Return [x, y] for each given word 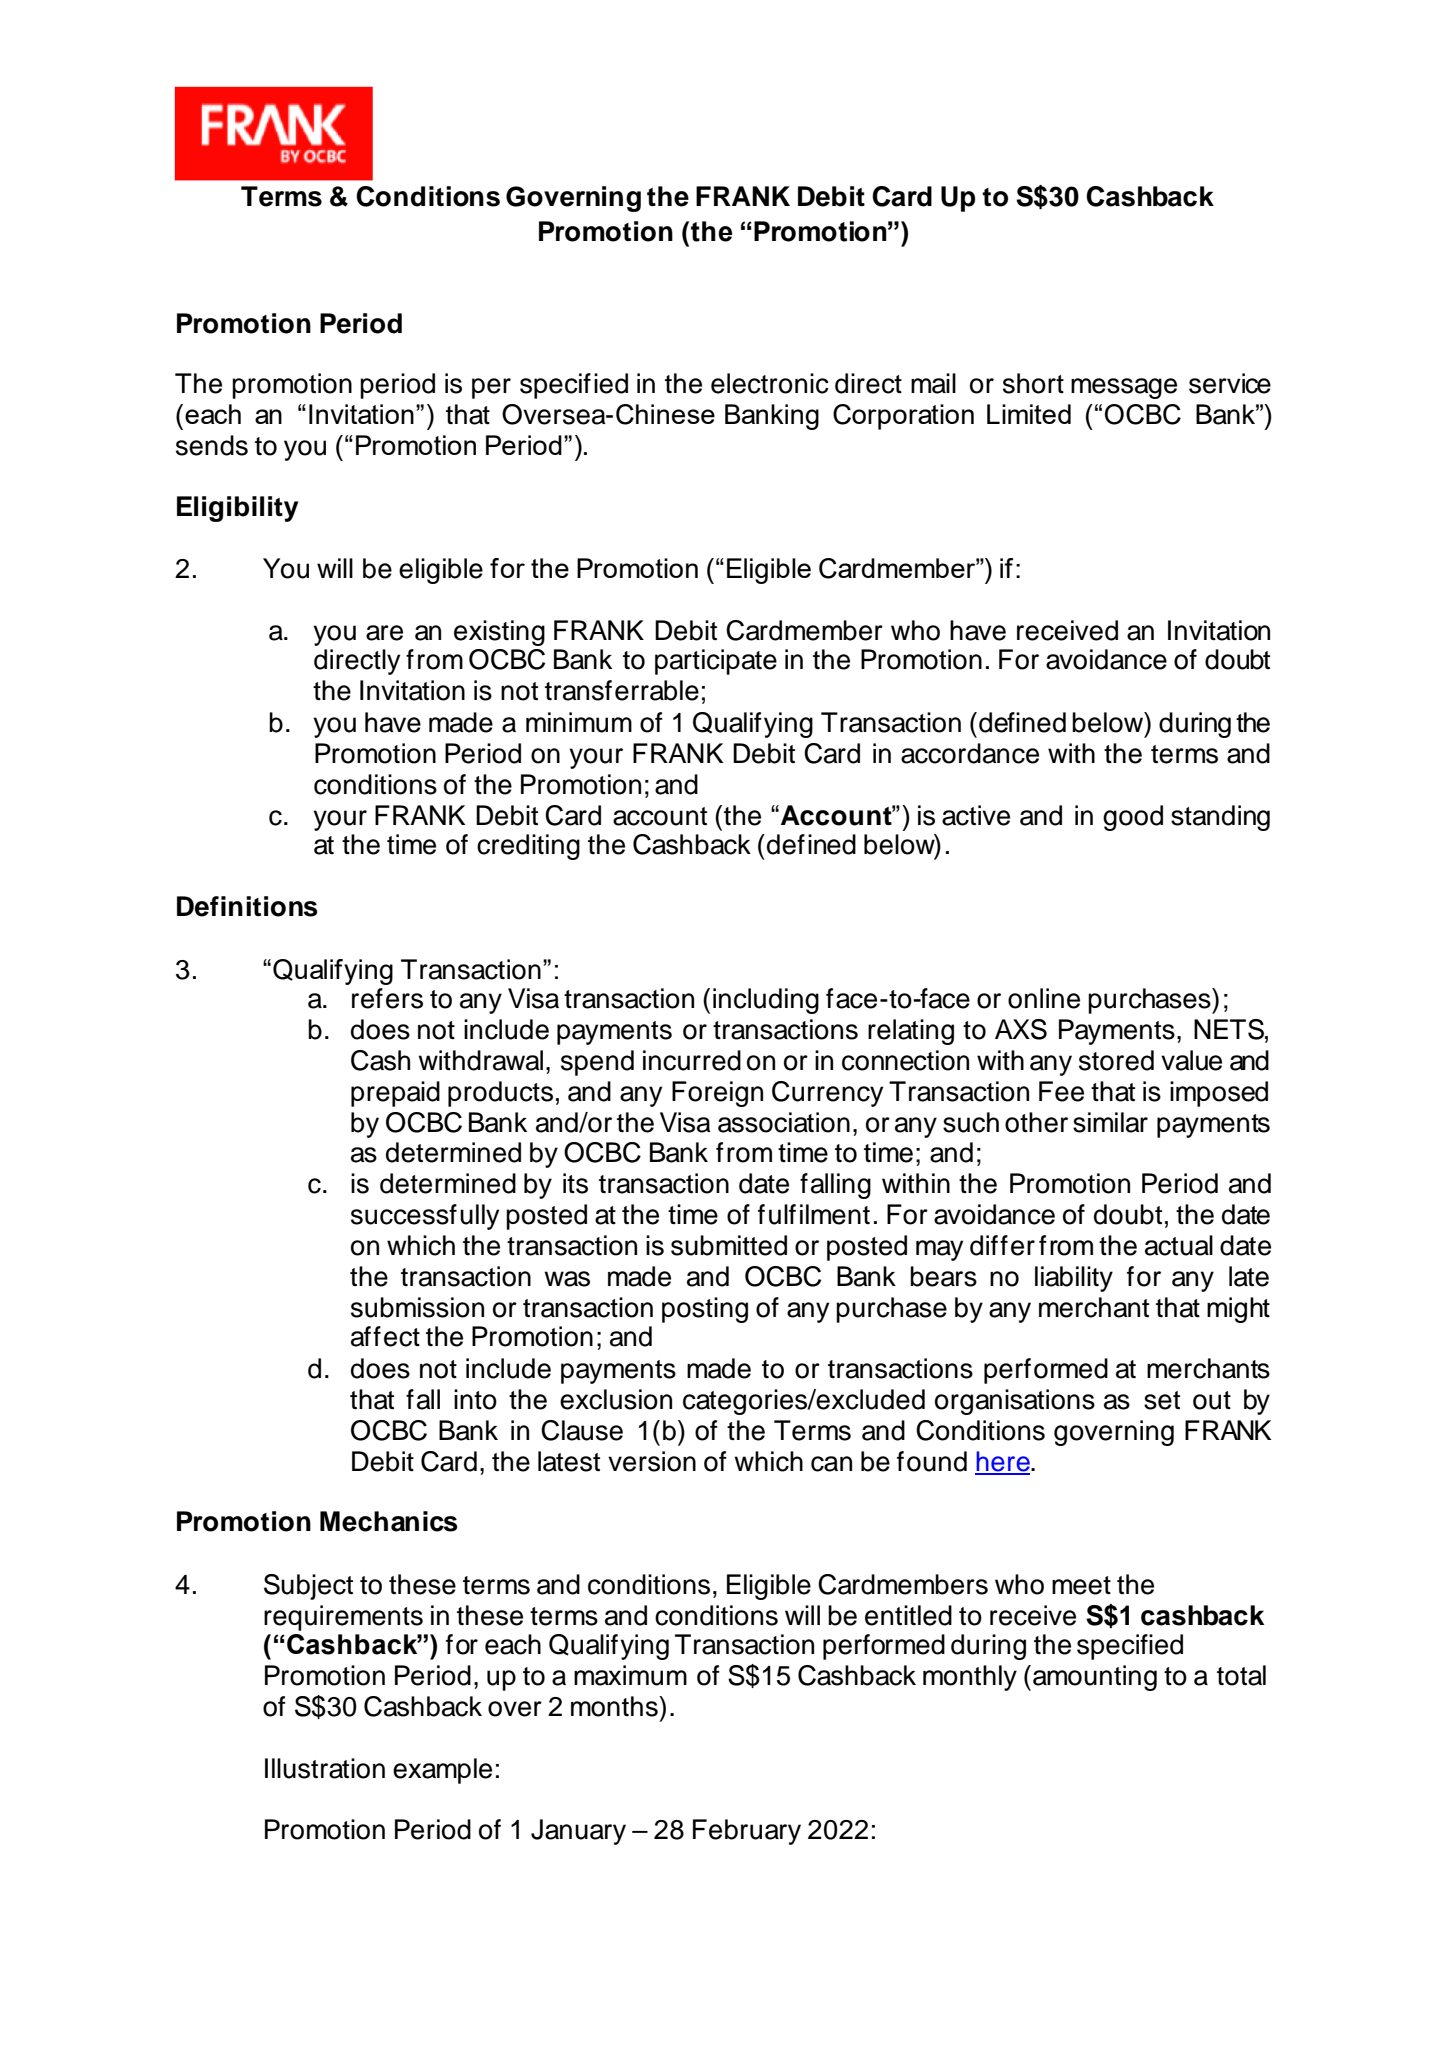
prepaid [395, 1094]
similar [1110, 1122]
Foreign [717, 1094]
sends [212, 445]
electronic [770, 383]
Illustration [325, 1768]
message [1124, 388]
